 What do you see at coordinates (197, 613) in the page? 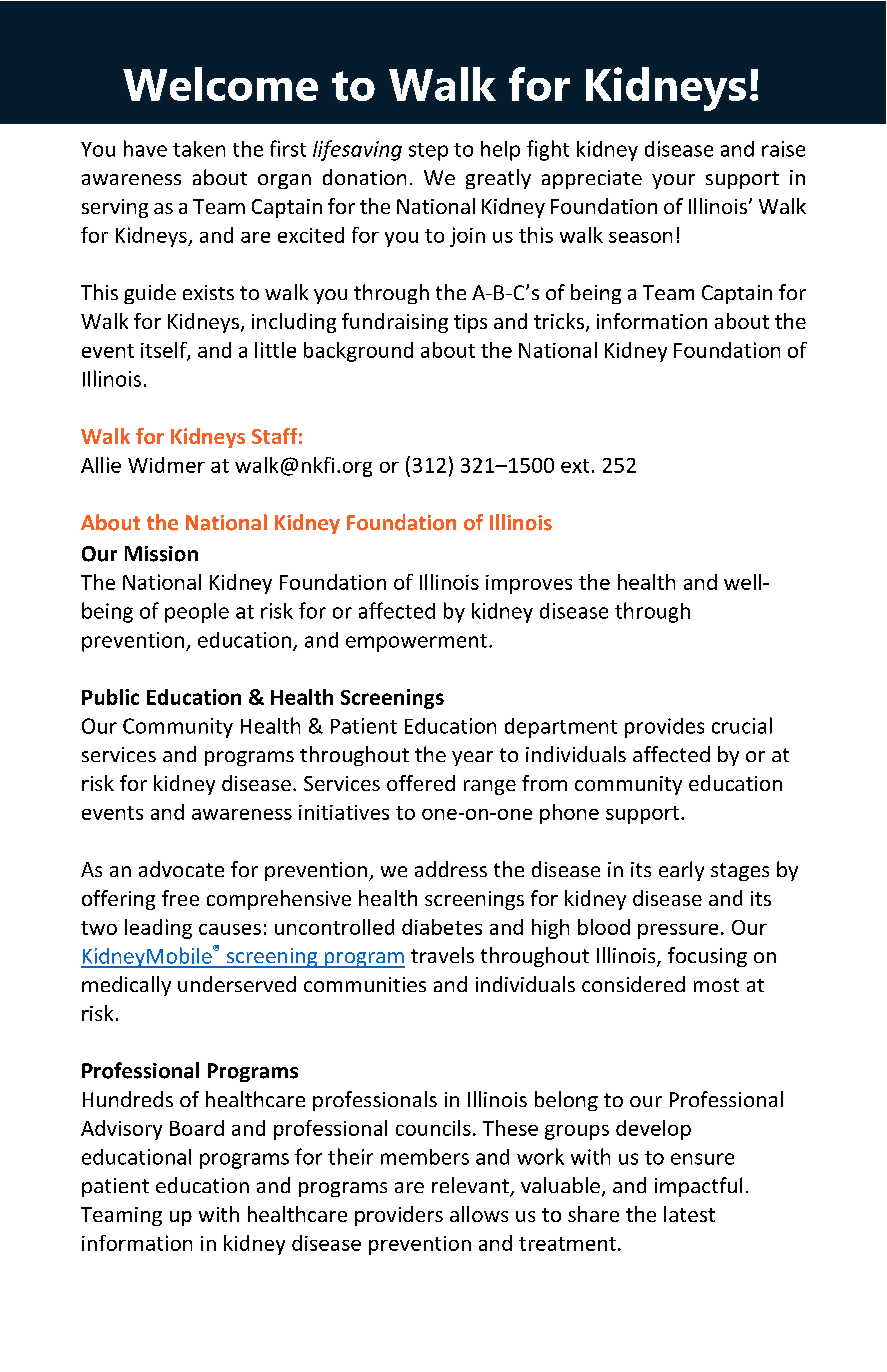
I see `people` at bounding box center [197, 613].
